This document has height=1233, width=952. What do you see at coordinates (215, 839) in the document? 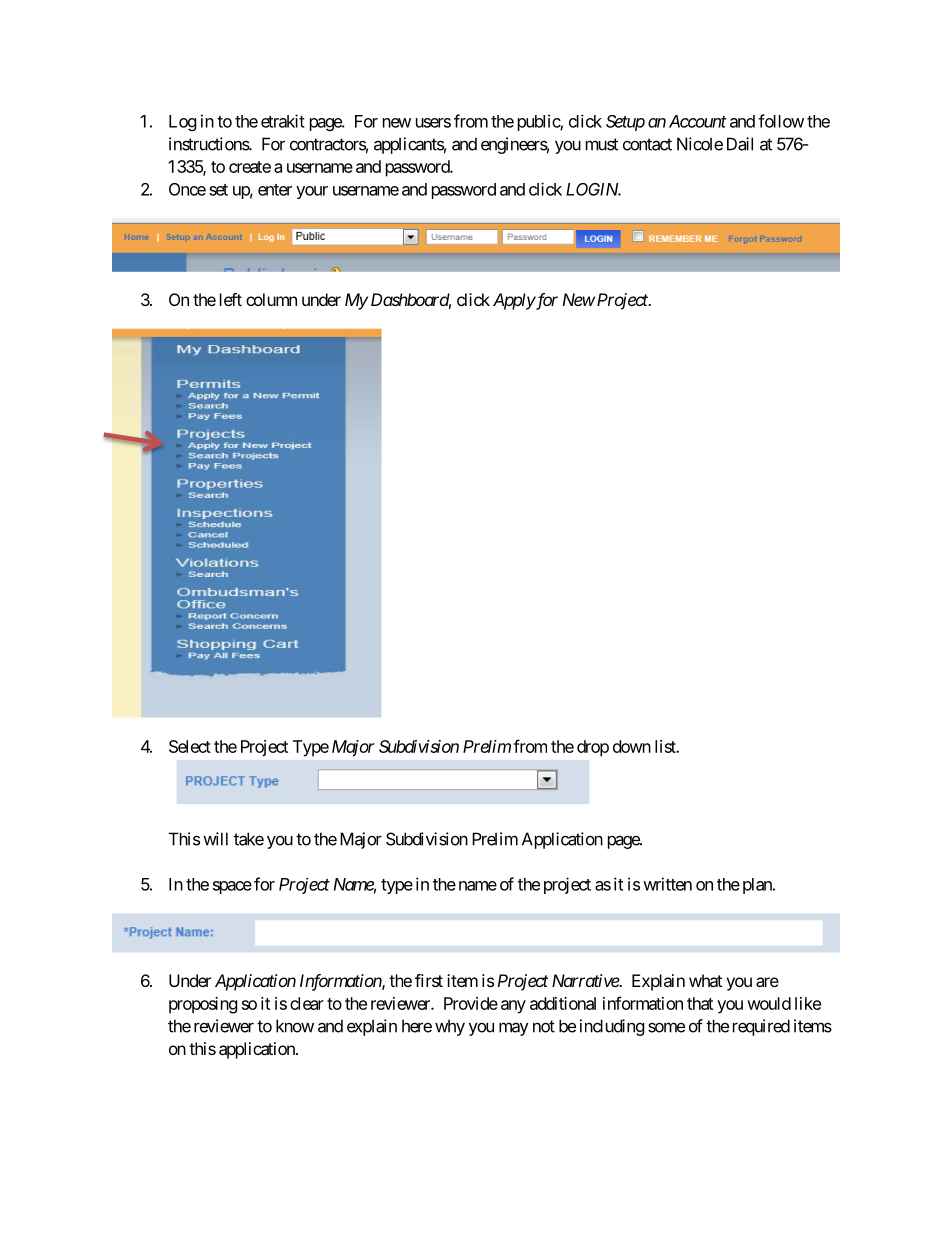
I see `will` at bounding box center [215, 839].
